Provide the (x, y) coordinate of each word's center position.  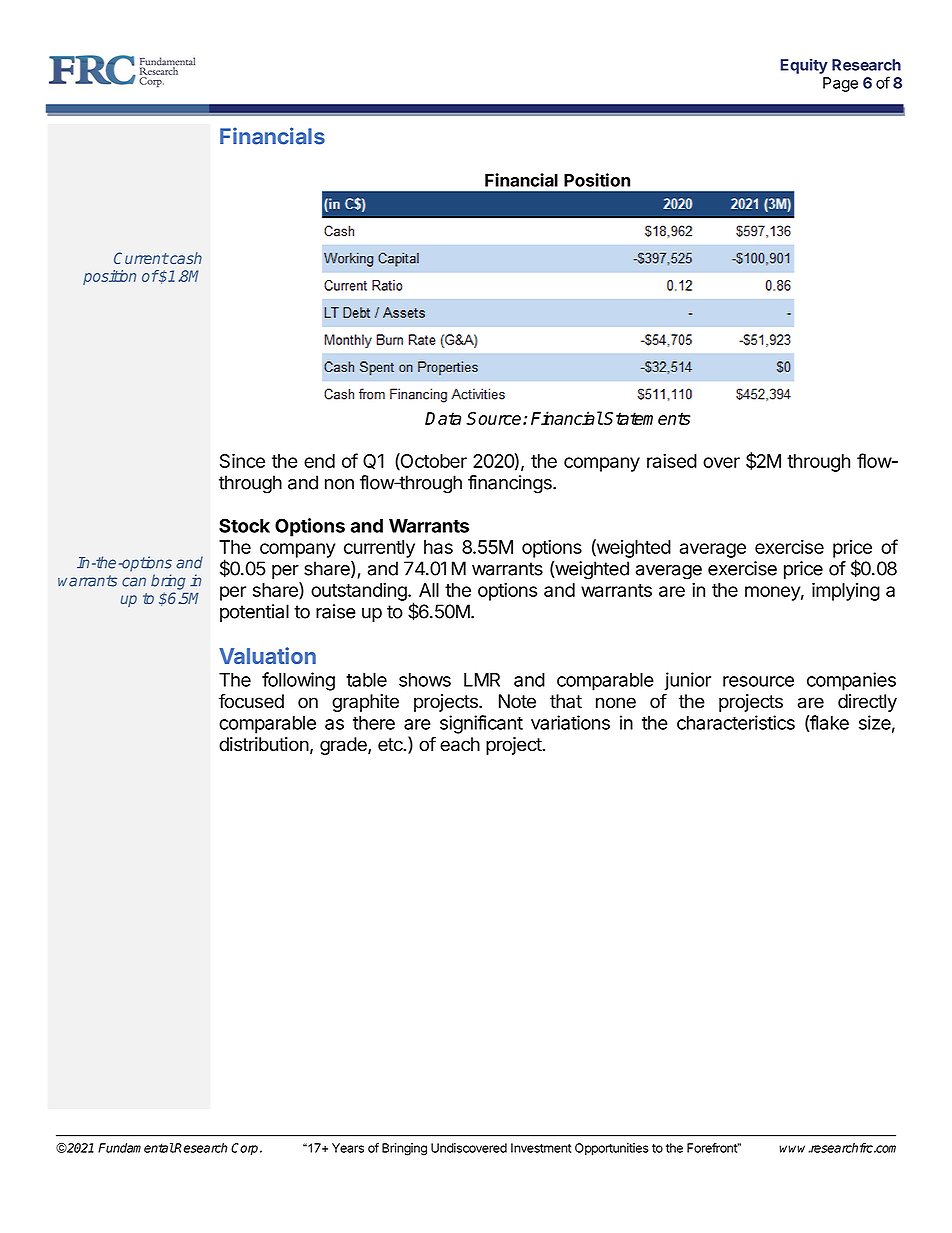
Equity (804, 66)
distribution (264, 744)
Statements (646, 418)
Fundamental (136, 1148)
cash (185, 258)
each (460, 744)
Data (443, 418)
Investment (541, 1148)
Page (840, 84)
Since (242, 460)
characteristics (736, 722)
